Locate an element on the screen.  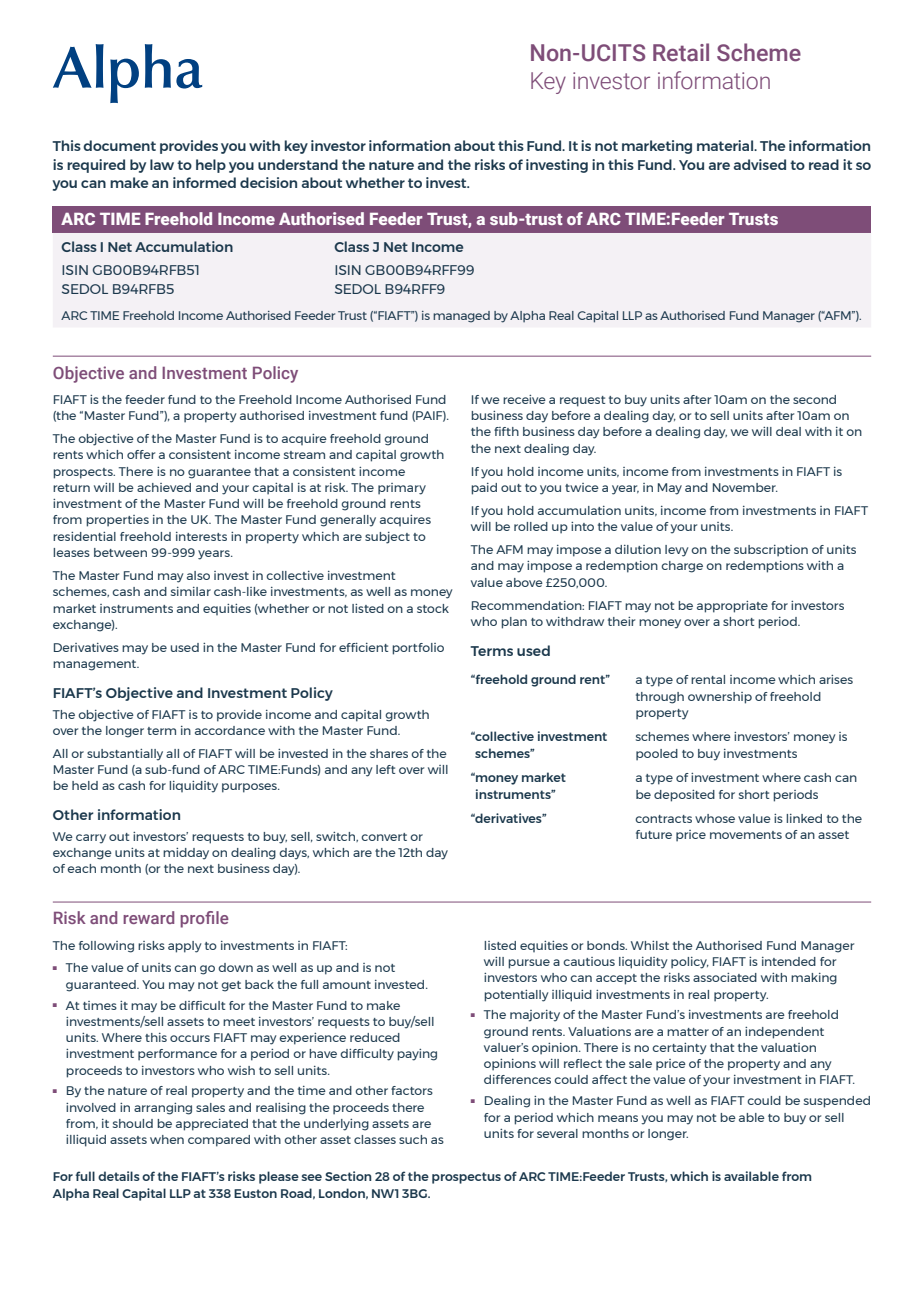
offer is located at coordinates (141, 454).
